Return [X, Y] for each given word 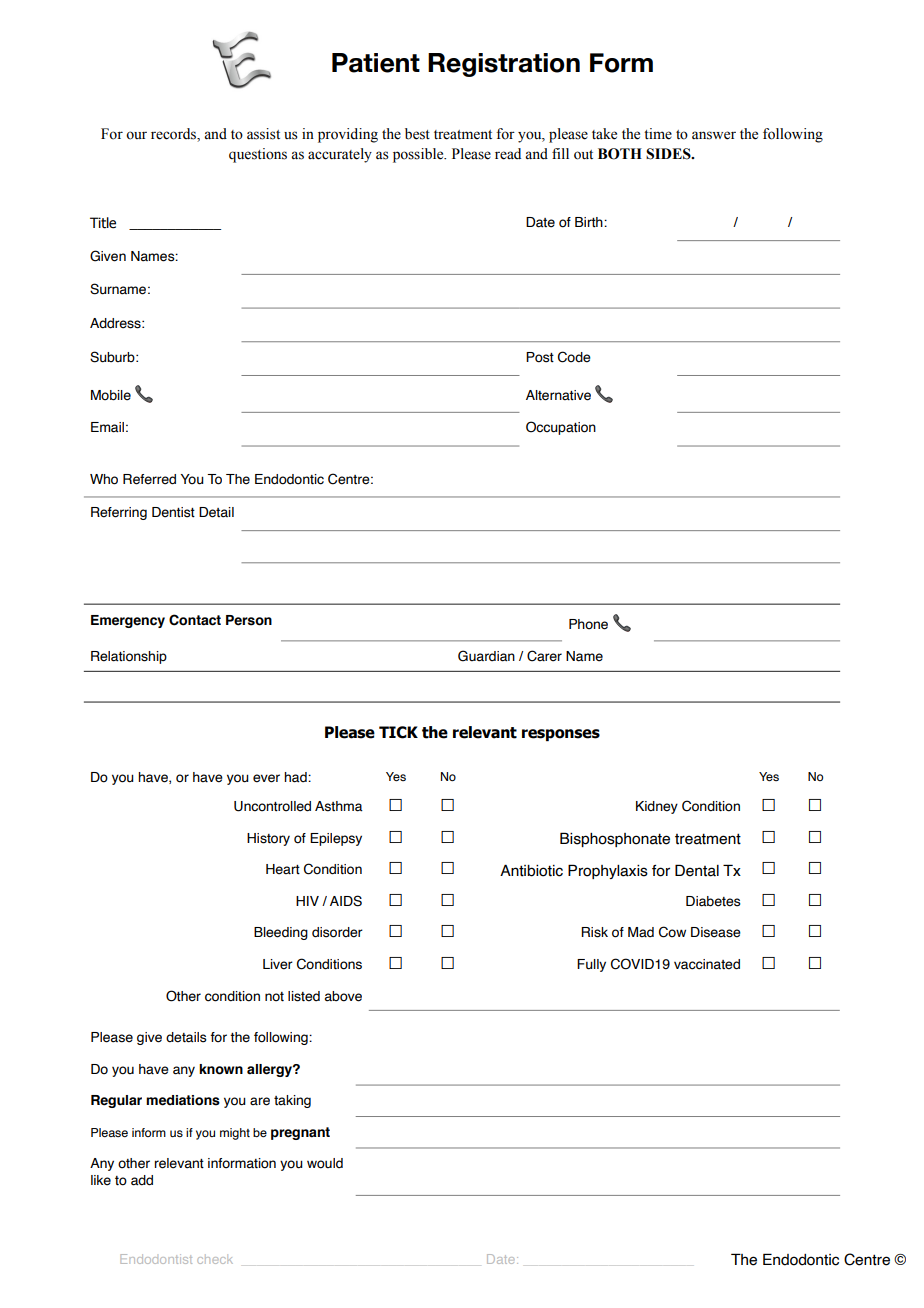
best [417, 134]
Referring [119, 513]
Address [116, 323]
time [658, 134]
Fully [591, 965]
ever [266, 778]
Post [540, 357]
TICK [398, 732]
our [136, 135]
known [221, 1069]
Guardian [486, 656]
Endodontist [156, 1259]
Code [574, 357]
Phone [588, 624]
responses [561, 735]
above [343, 996]
